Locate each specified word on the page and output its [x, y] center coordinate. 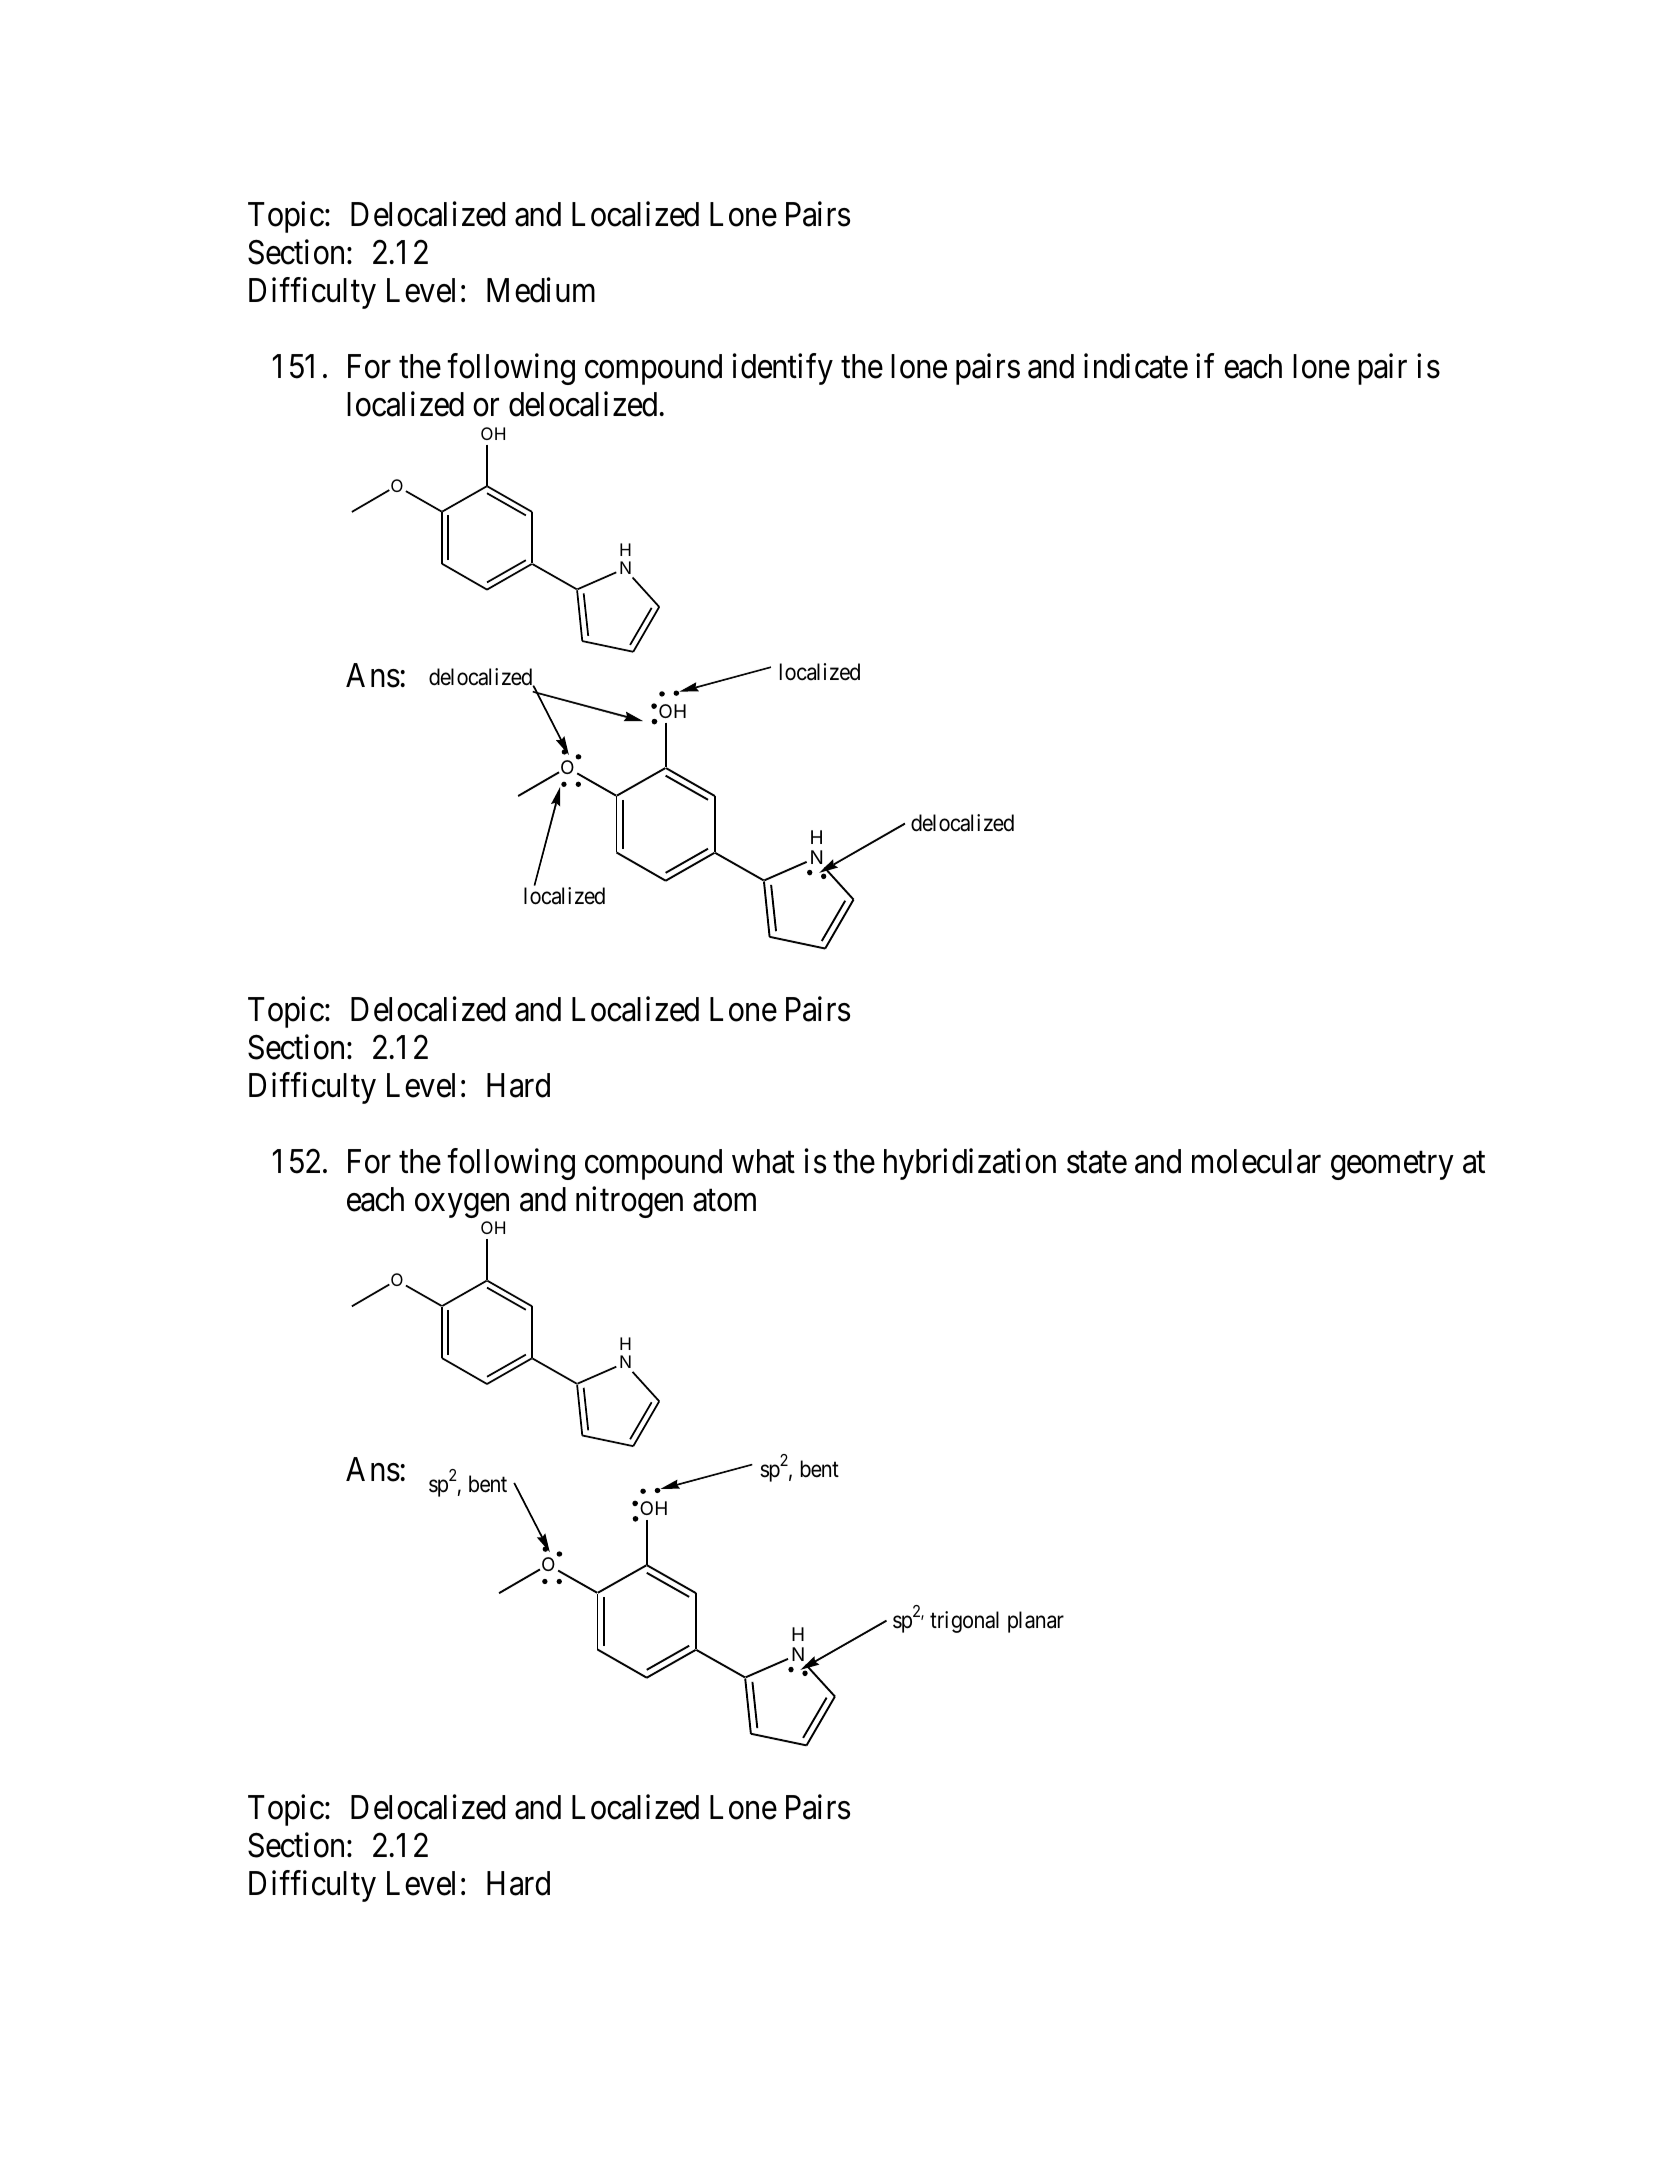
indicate [1136, 366]
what [763, 1161]
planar [1036, 1622]
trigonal [964, 1622]
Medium [541, 290]
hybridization [970, 1164]
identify [783, 369]
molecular [1256, 1161]
